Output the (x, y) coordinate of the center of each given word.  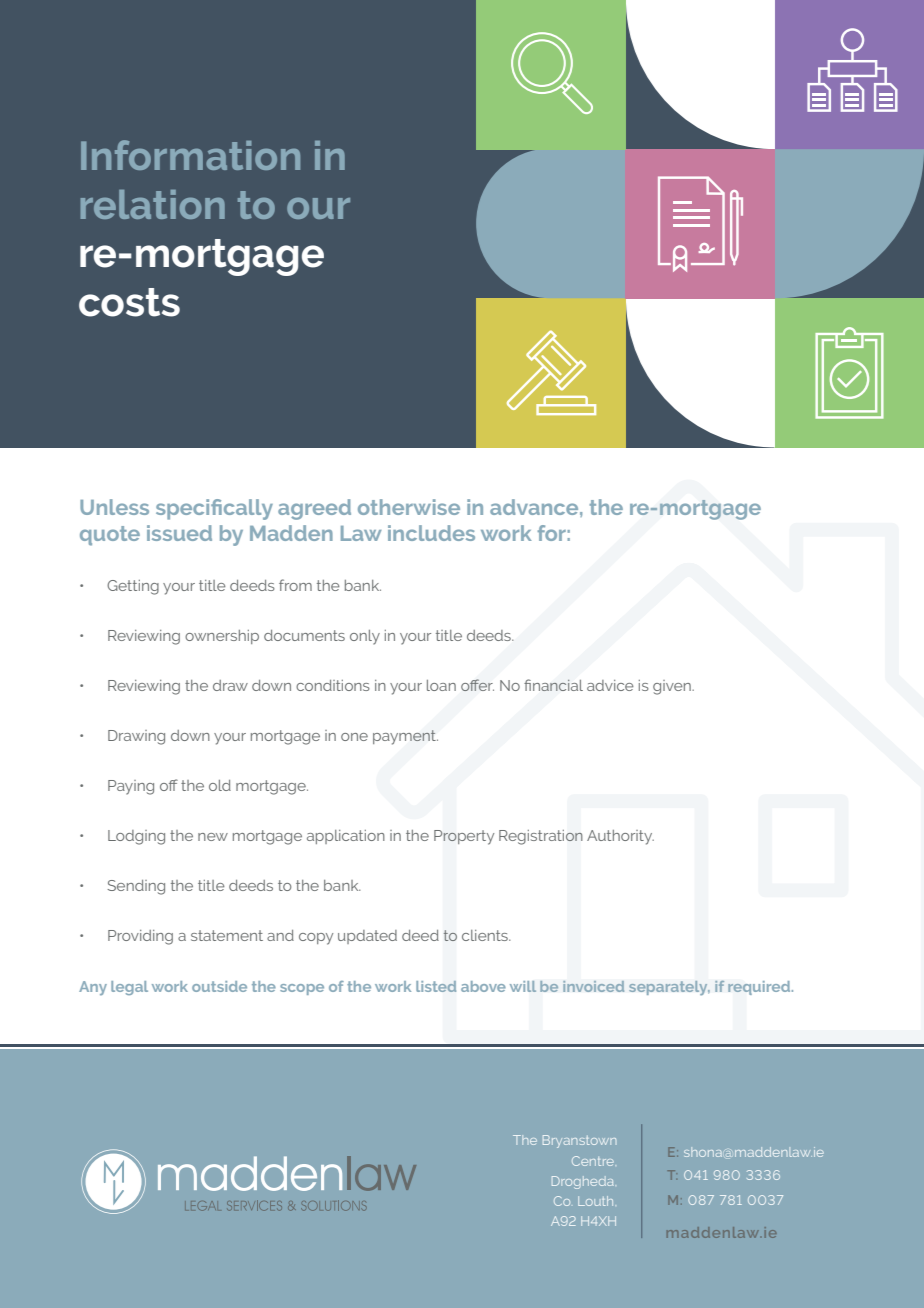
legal (129, 988)
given (673, 687)
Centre (593, 1161)
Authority (620, 837)
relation (153, 204)
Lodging (136, 837)
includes (431, 533)
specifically (214, 509)
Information (190, 155)
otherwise (409, 507)
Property (464, 837)
